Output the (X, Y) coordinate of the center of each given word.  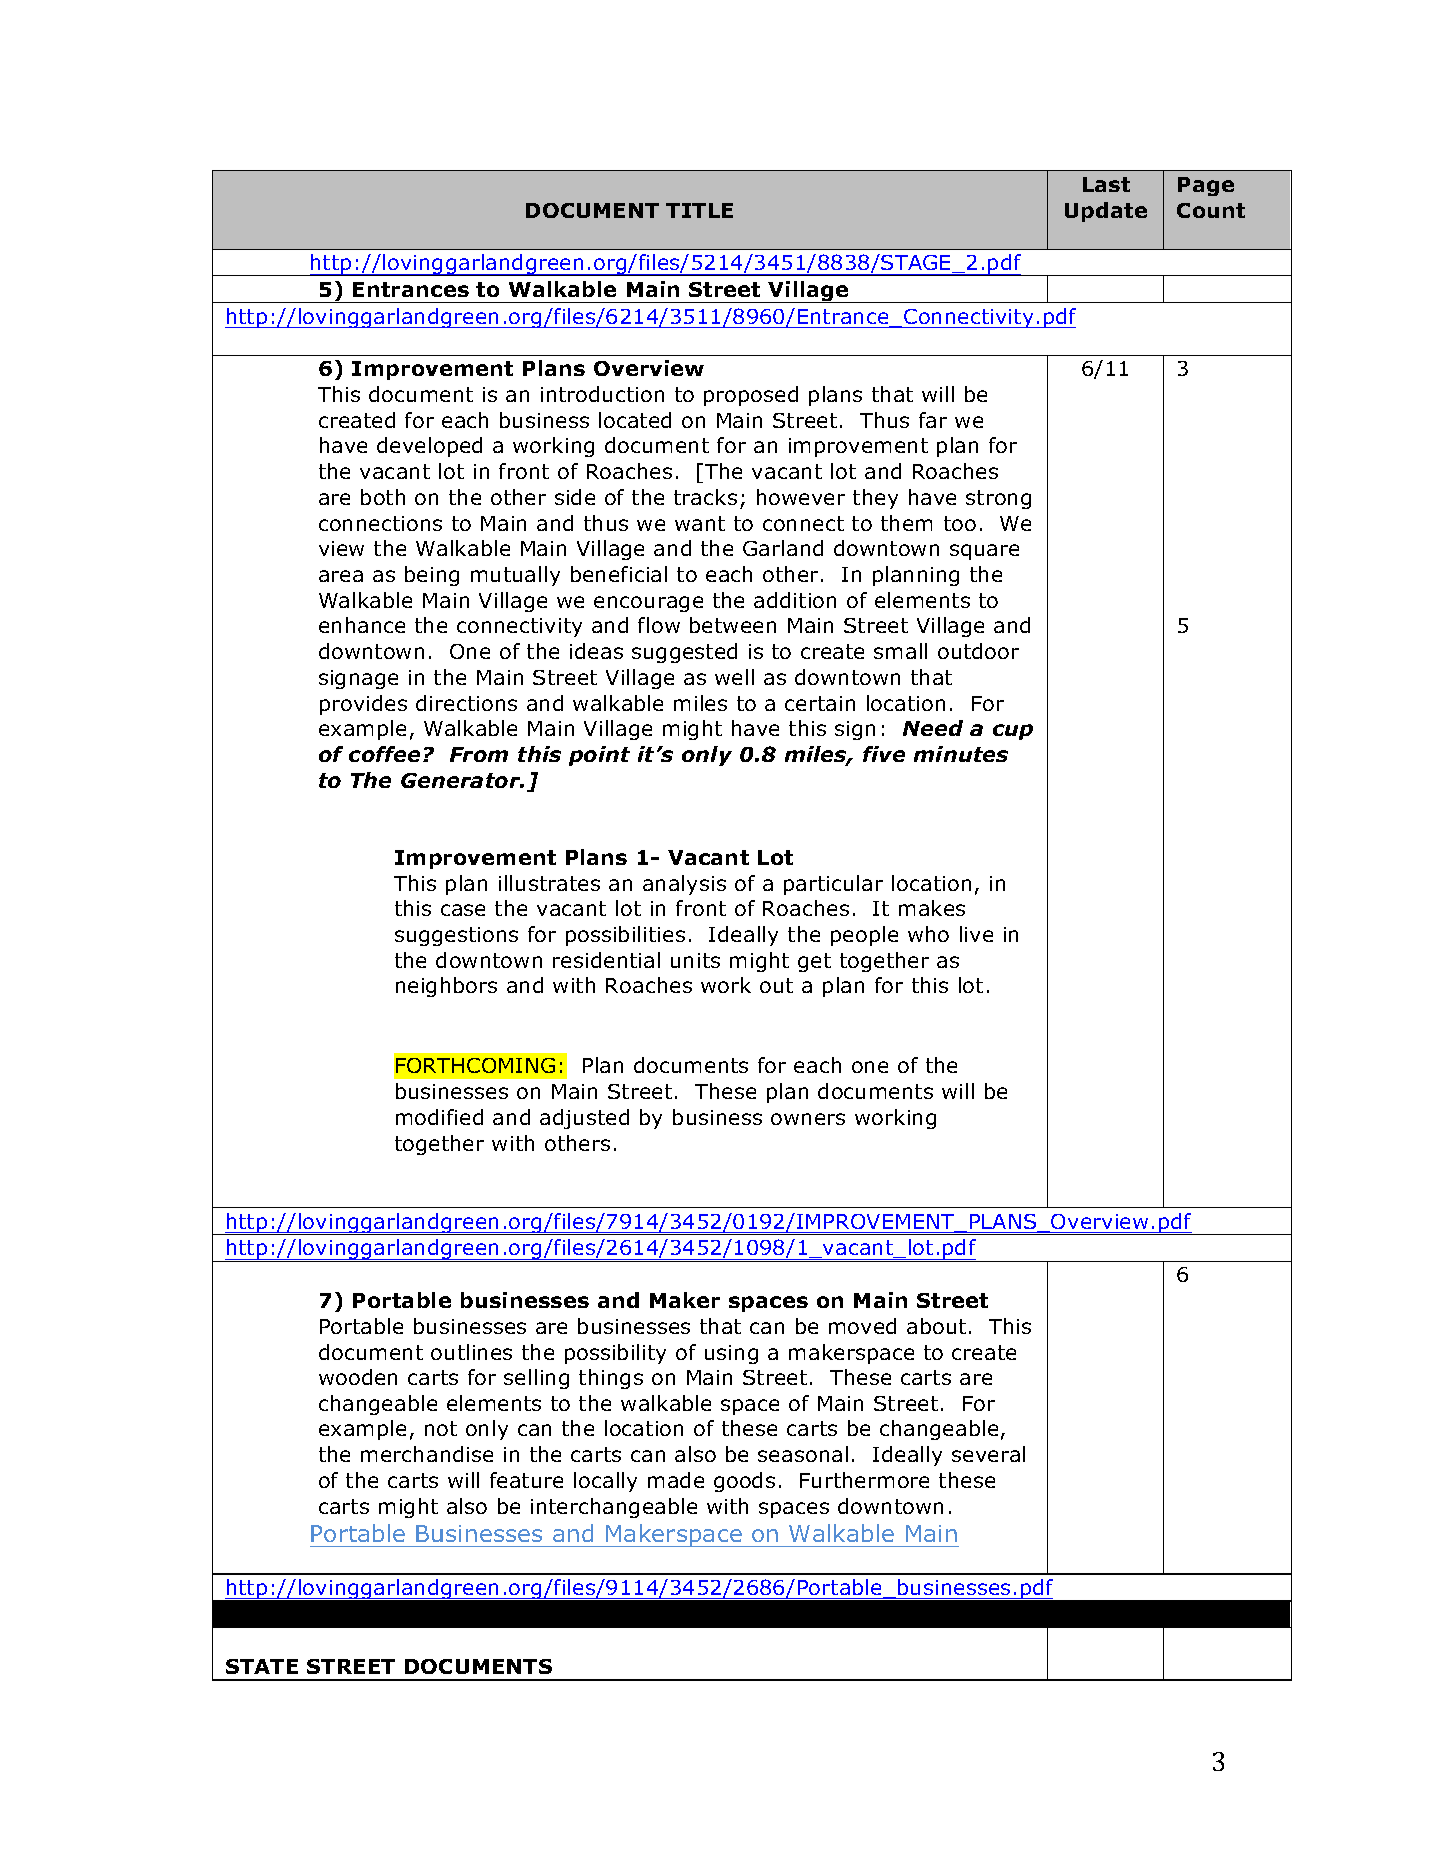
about (936, 1326)
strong (998, 499)
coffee (384, 754)
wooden (358, 1377)
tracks (705, 497)
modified (439, 1117)
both (383, 497)
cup (1013, 732)
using (731, 1354)
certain (820, 703)
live (976, 934)
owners (808, 1119)
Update (1106, 212)
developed (429, 447)
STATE (262, 1666)
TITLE (699, 210)
